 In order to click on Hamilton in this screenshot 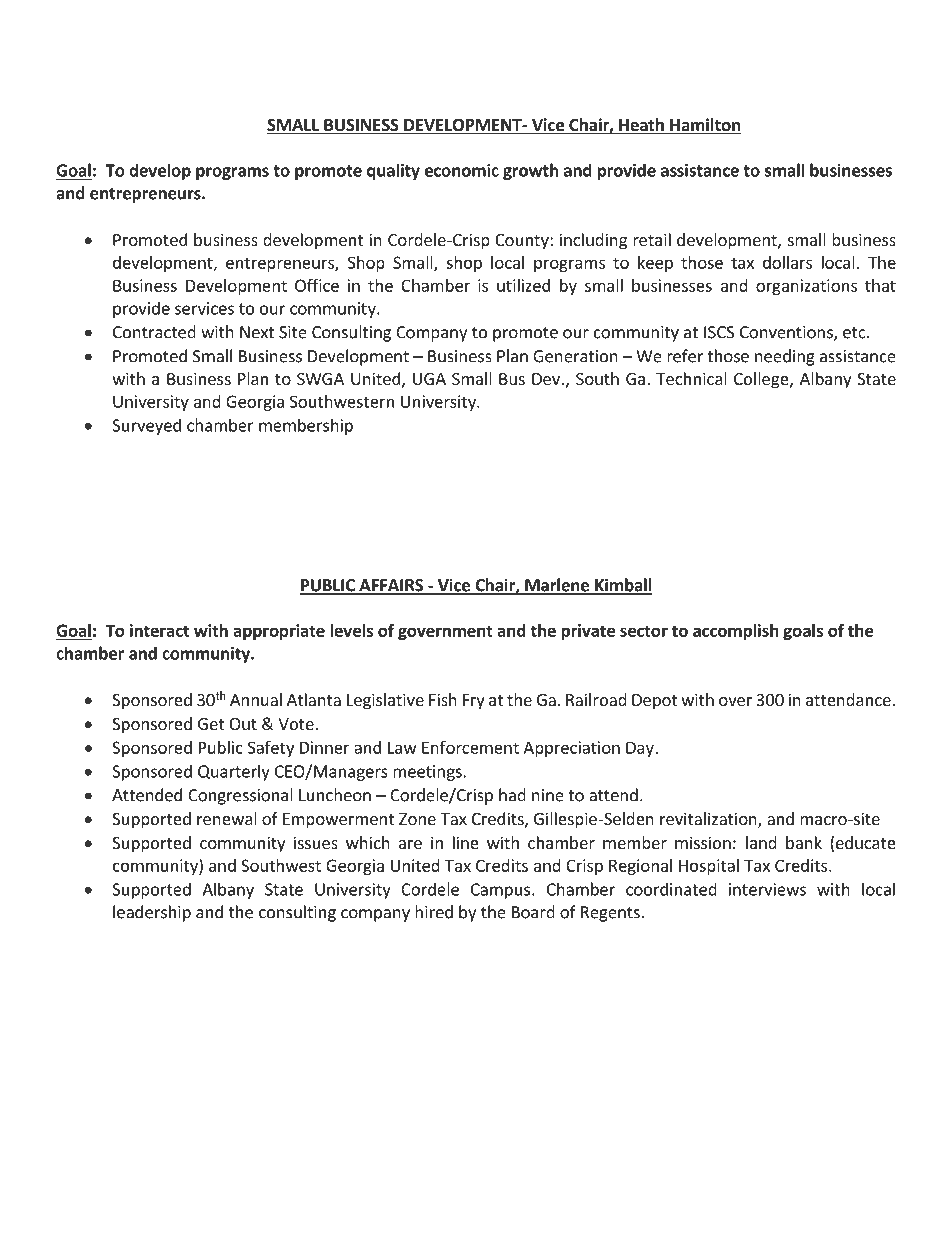, I will do `click(704, 126)`.
